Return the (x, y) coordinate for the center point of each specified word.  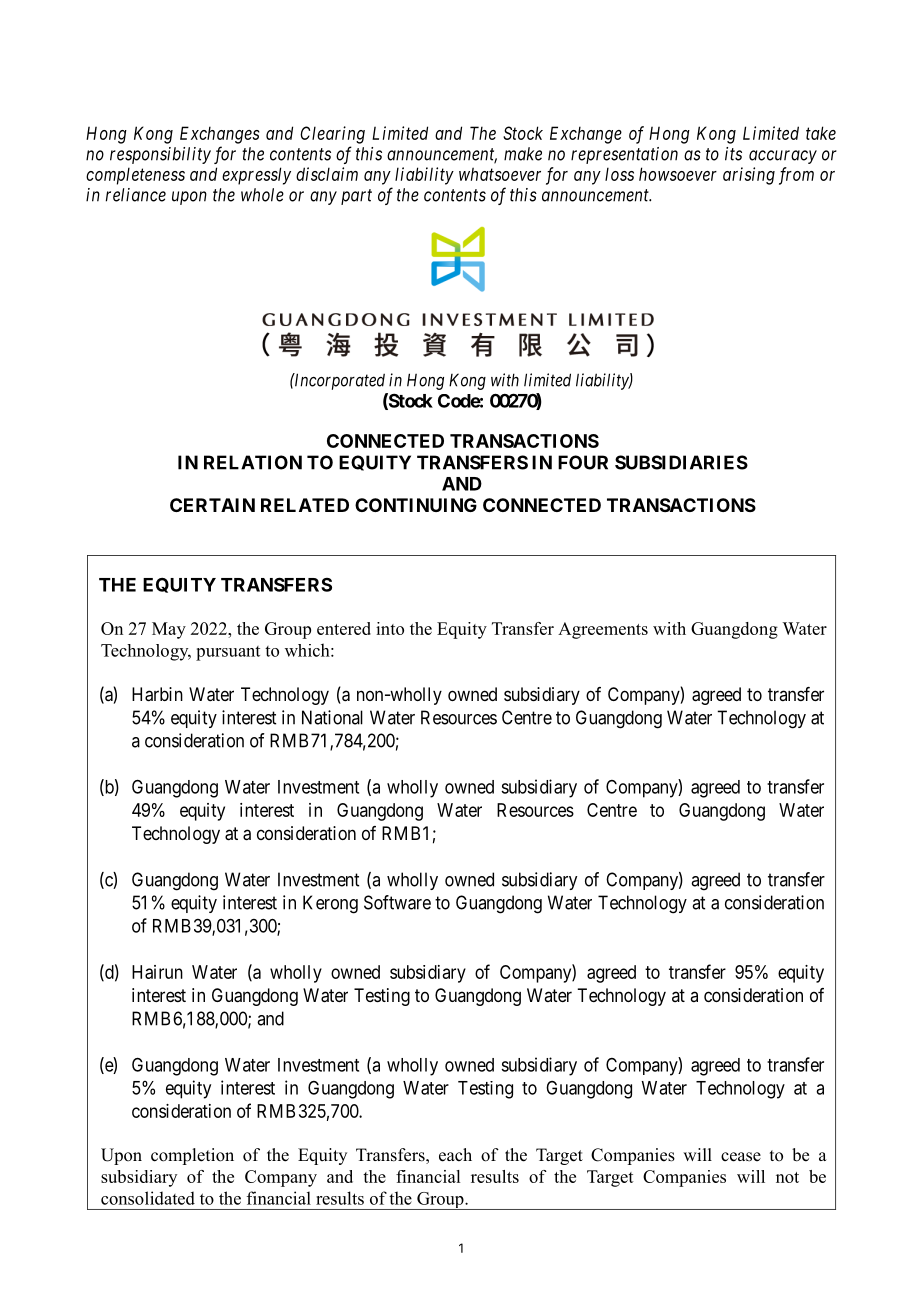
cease (741, 1157)
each (455, 1155)
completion (192, 1156)
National (332, 717)
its (733, 154)
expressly (256, 176)
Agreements (603, 630)
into (390, 628)
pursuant (228, 653)
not (787, 1177)
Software (397, 902)
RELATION (253, 462)
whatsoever (500, 174)
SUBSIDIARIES (681, 462)
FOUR (583, 462)
